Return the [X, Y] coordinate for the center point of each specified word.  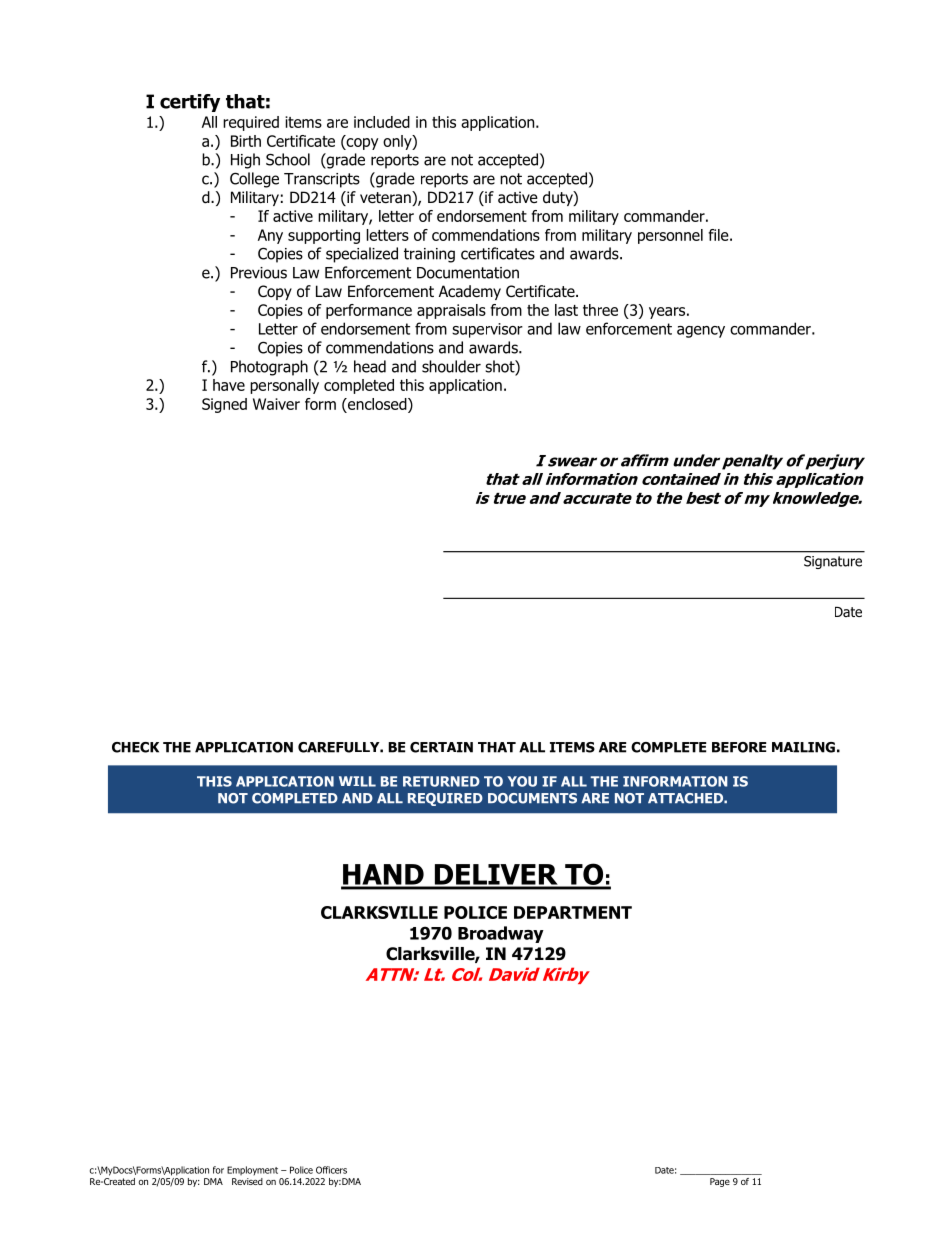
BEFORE [739, 747]
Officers [331, 1170]
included [382, 122]
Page [720, 1182]
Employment [252, 1170]
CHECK [135, 747]
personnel [670, 236]
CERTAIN [441, 747]
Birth [246, 141]
